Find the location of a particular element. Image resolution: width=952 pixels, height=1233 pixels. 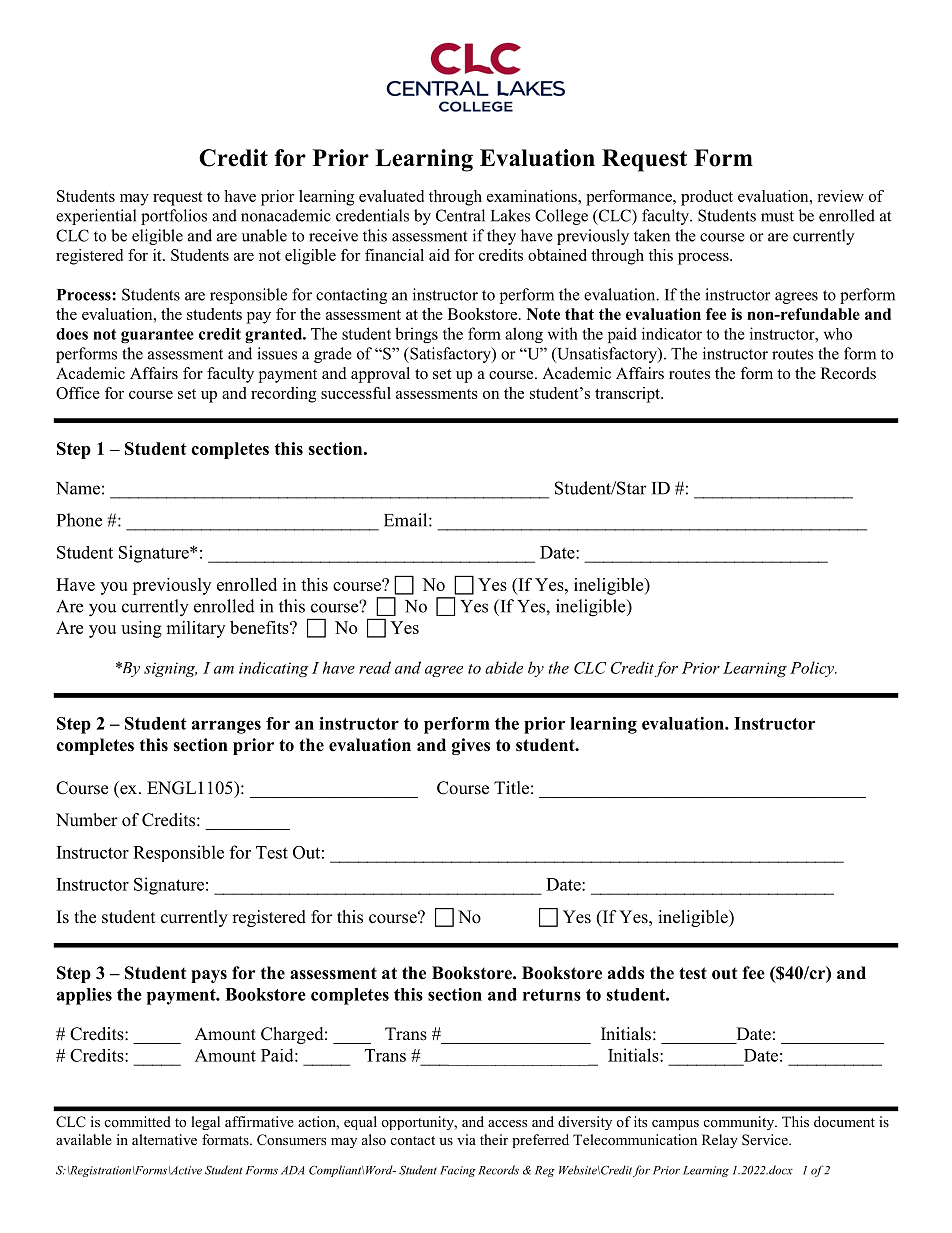

must is located at coordinates (777, 216).
